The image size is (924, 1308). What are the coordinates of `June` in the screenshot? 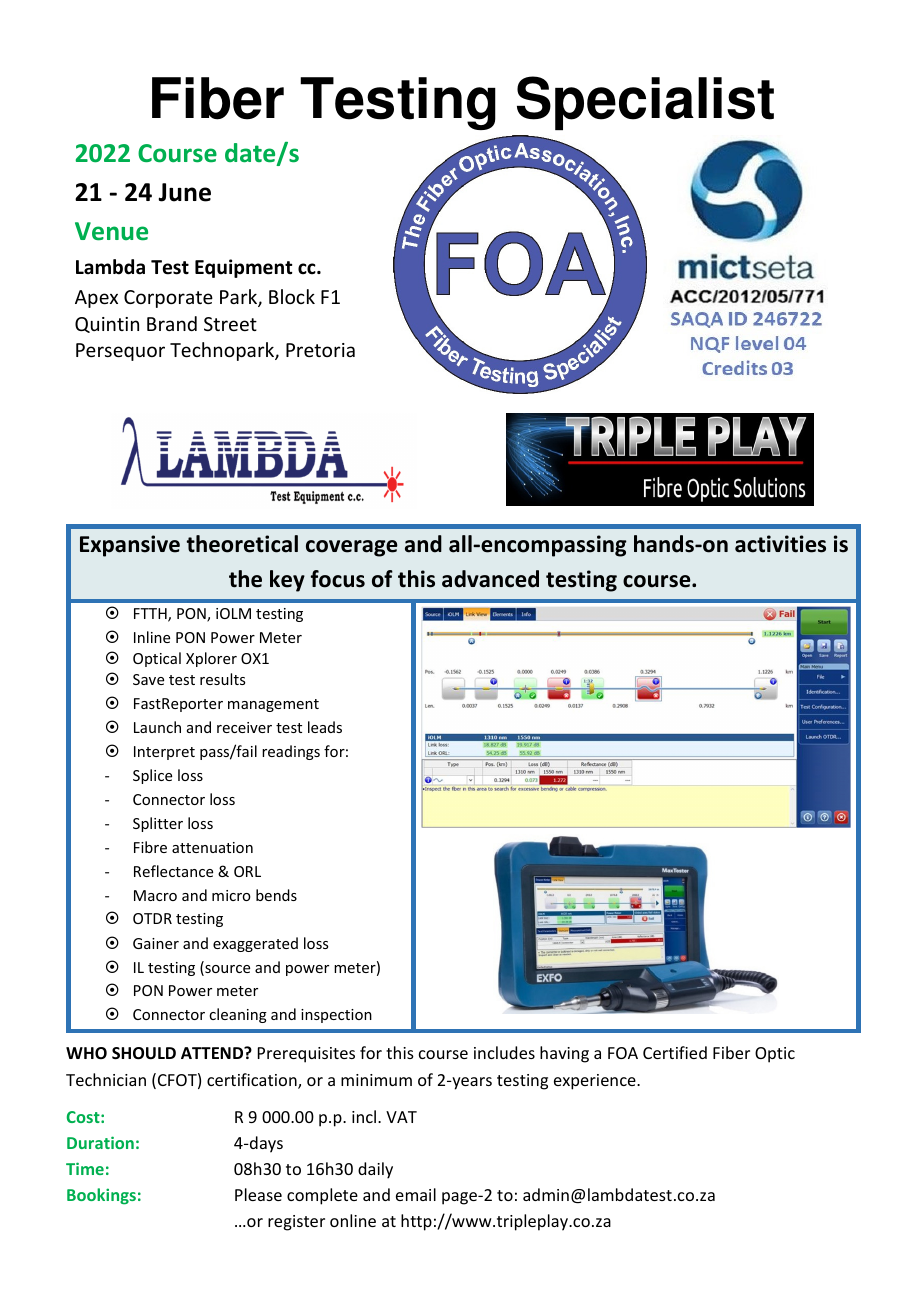 It's located at (184, 192).
